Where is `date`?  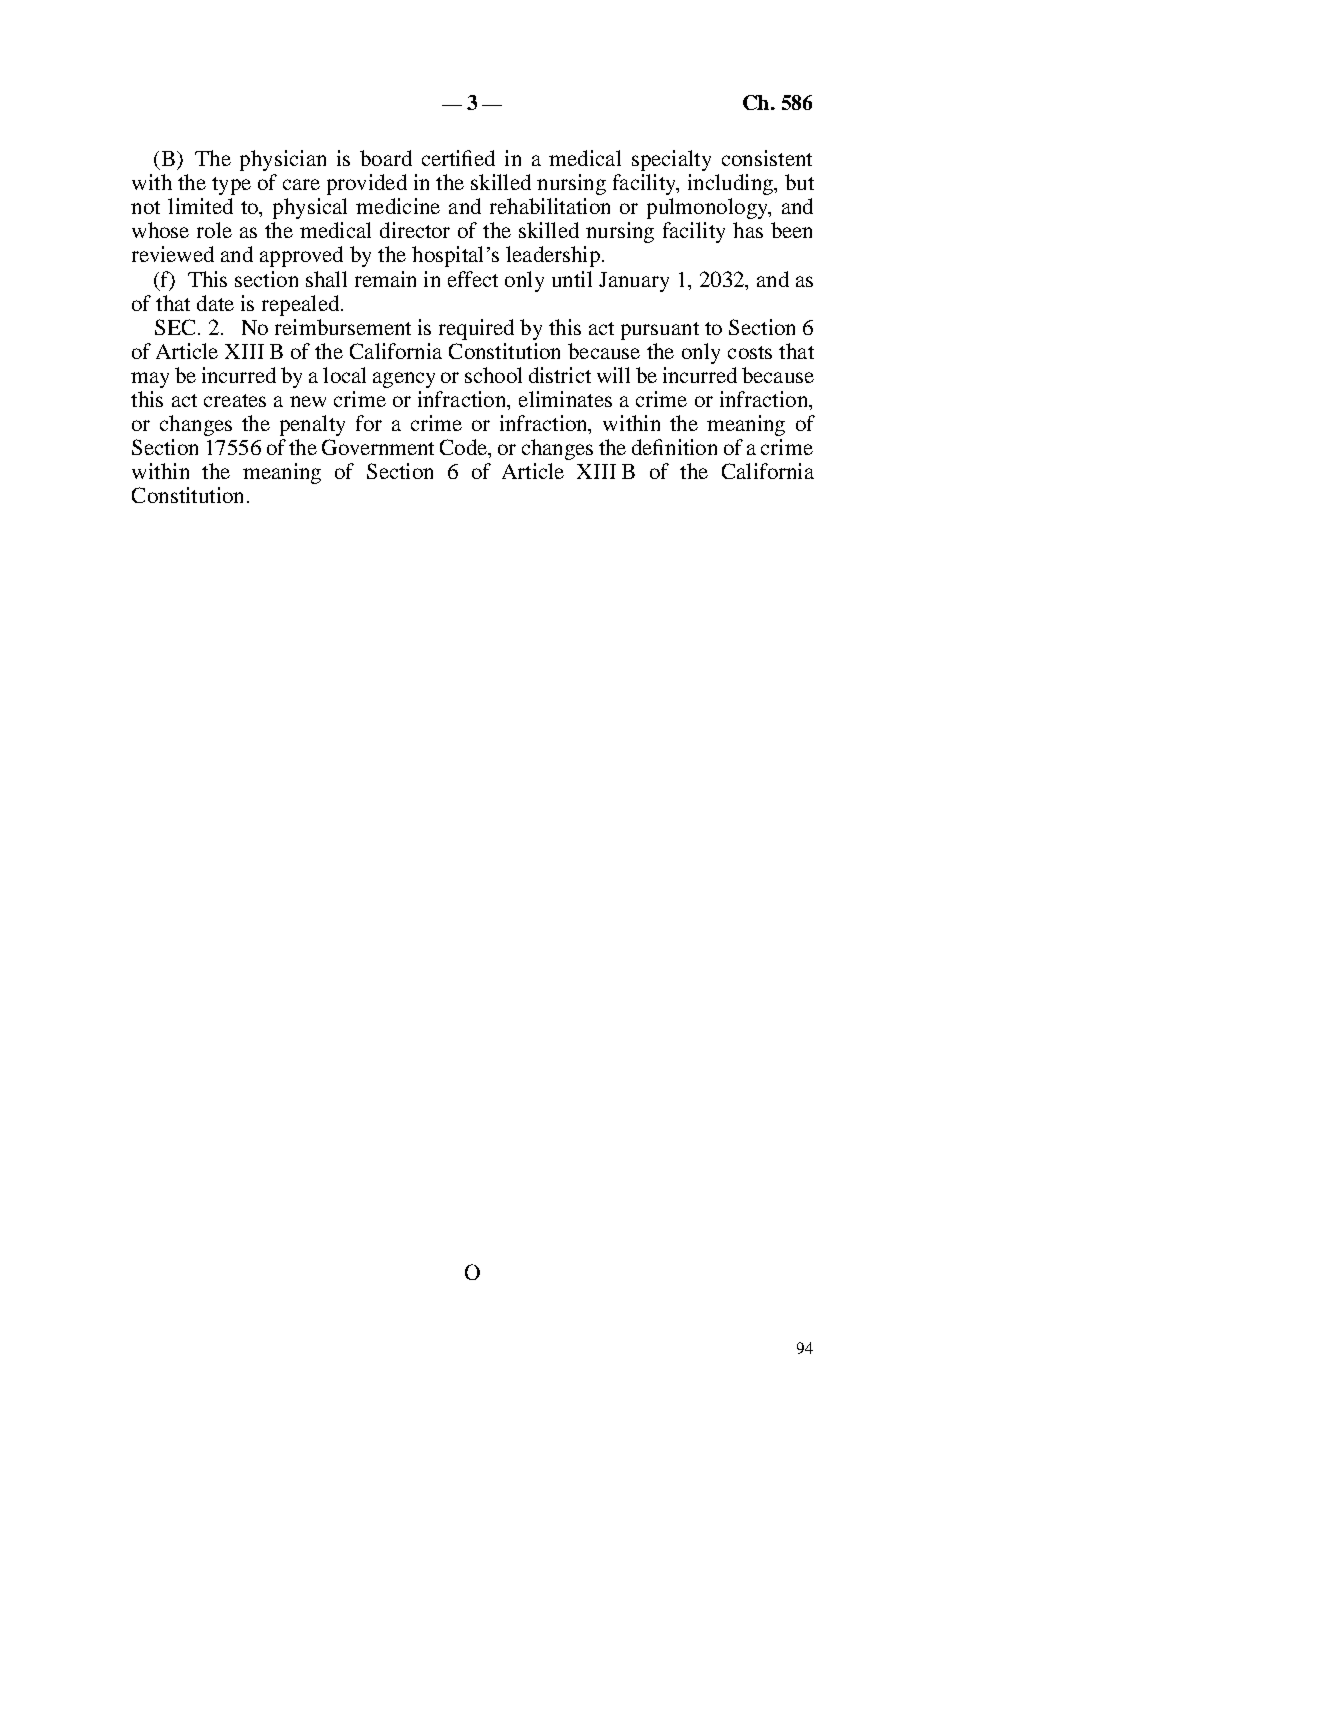
date is located at coordinates (215, 303).
